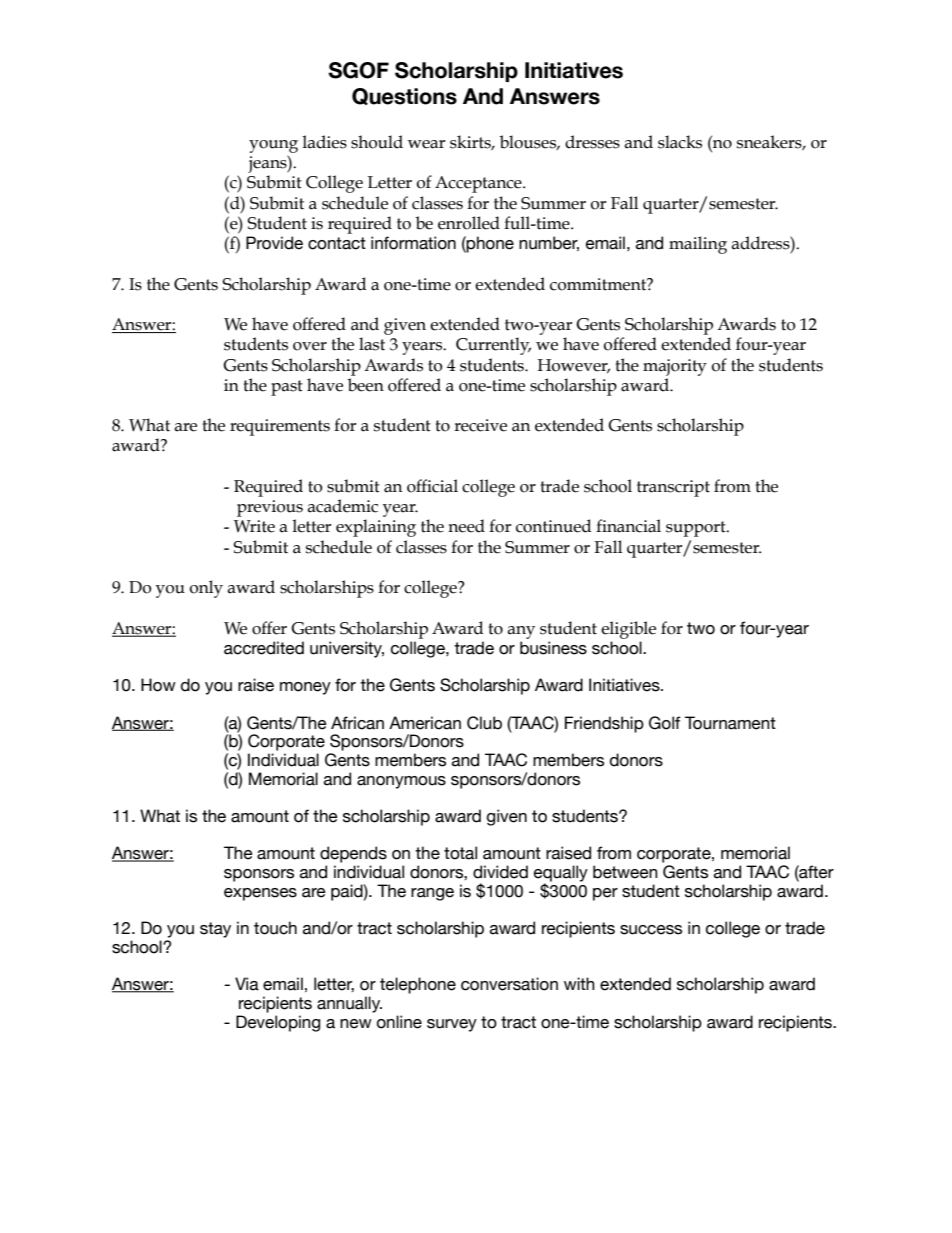 The width and height of the screenshot is (952, 1233). I want to click on slacks, so click(680, 142).
